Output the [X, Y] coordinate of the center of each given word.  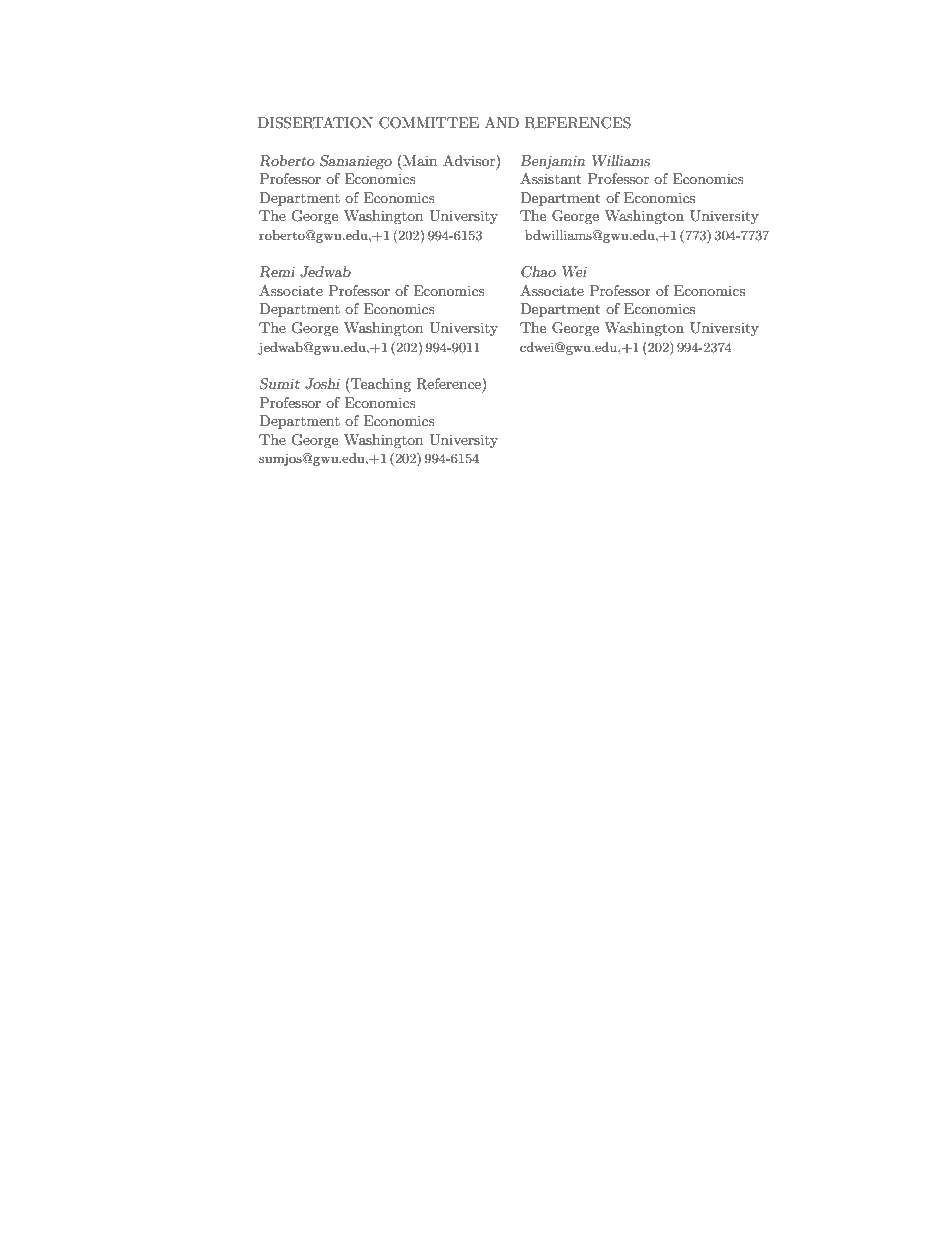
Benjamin [552, 162]
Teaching [380, 385]
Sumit [280, 384]
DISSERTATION [315, 123]
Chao [538, 272]
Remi [277, 272]
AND [502, 122]
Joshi [322, 384]
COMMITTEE [429, 123]
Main [419, 160]
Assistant [550, 178]
